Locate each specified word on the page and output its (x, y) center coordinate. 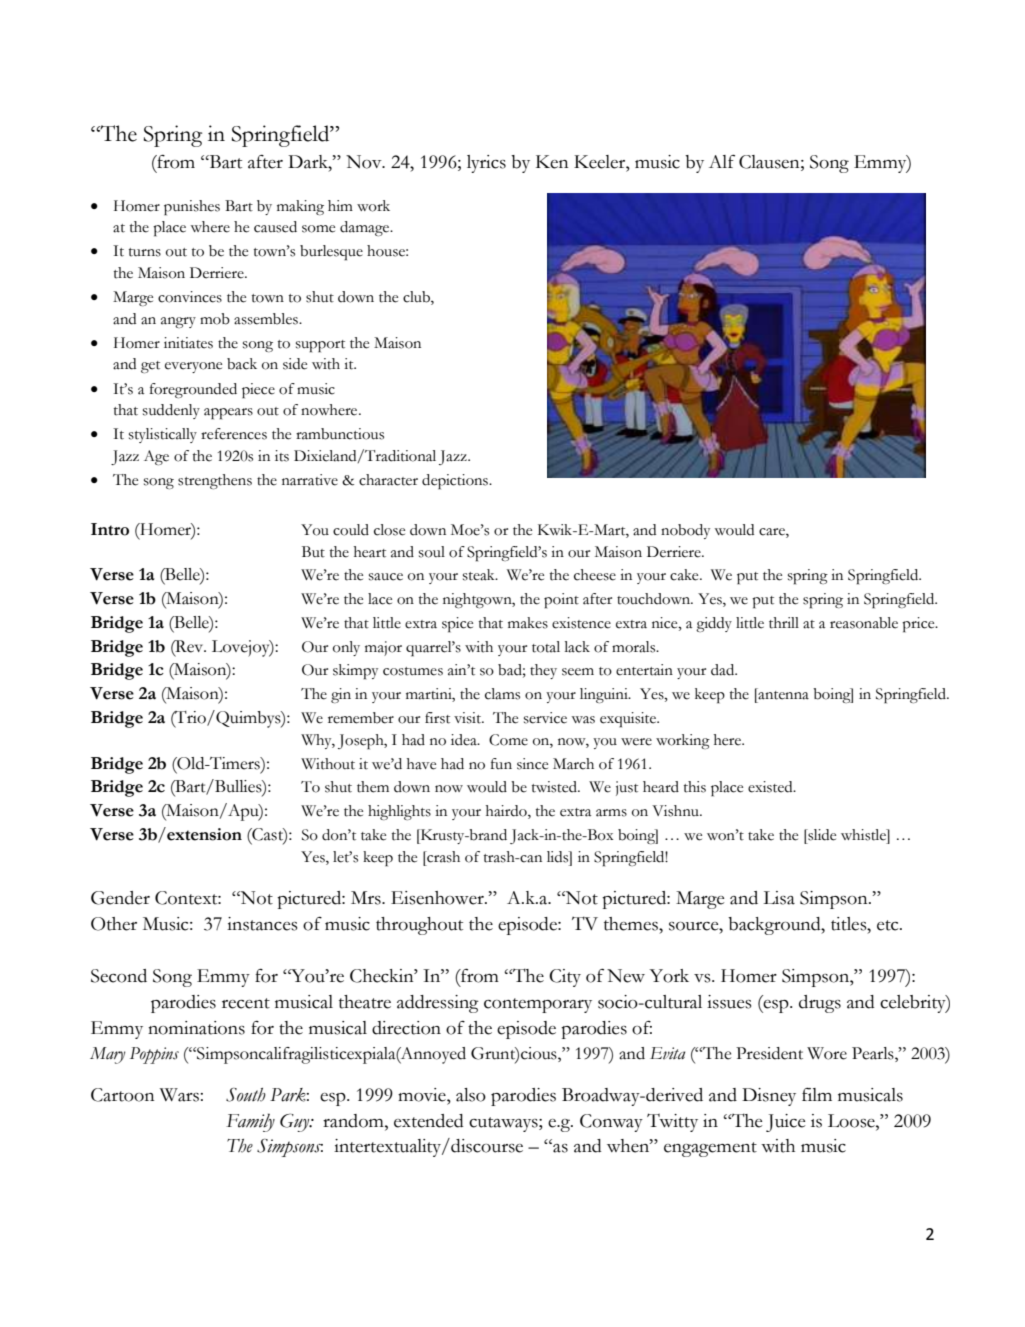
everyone (193, 367)
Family (250, 1122)
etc (889, 925)
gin (341, 695)
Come (508, 740)
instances (262, 924)
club (417, 298)
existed (771, 787)
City (565, 978)
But (313, 552)
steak (480, 575)
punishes (192, 208)
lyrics (486, 164)
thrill (784, 623)
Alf (722, 161)
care (773, 532)
